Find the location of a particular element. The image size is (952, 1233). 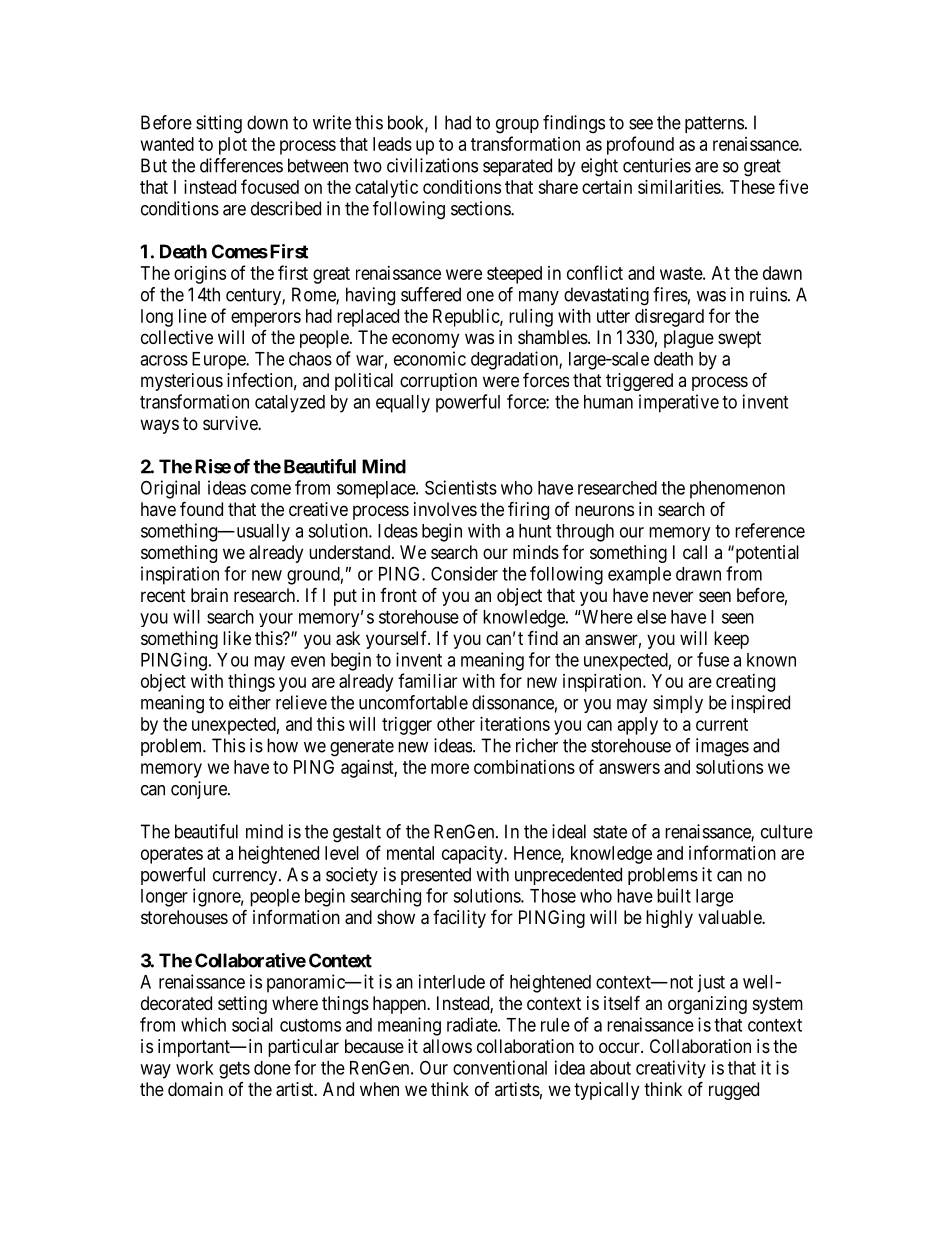

other is located at coordinates (456, 724).
